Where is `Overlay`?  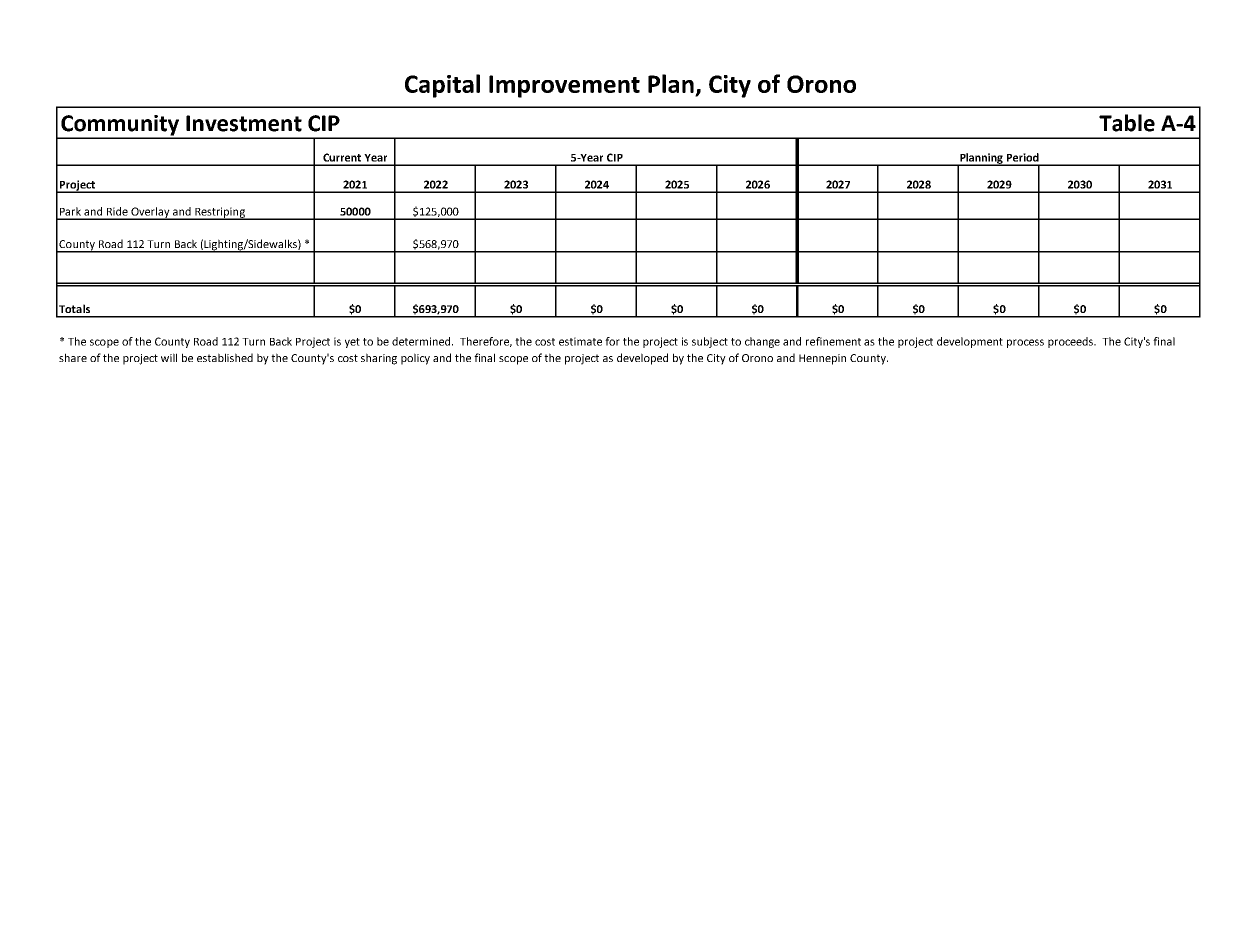
Overlay is located at coordinates (150, 213).
